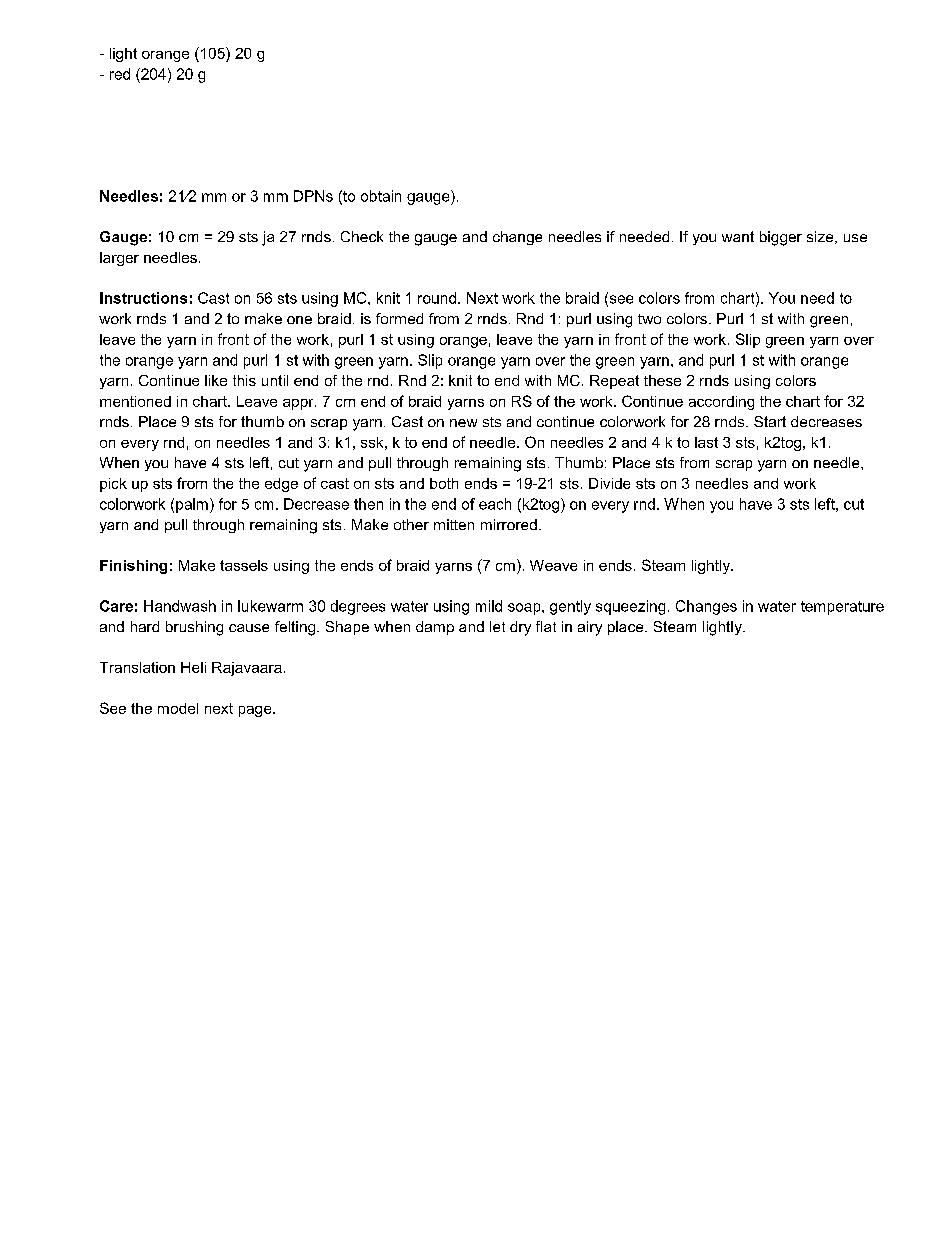  What do you see at coordinates (721, 403) in the screenshot?
I see `according` at bounding box center [721, 403].
